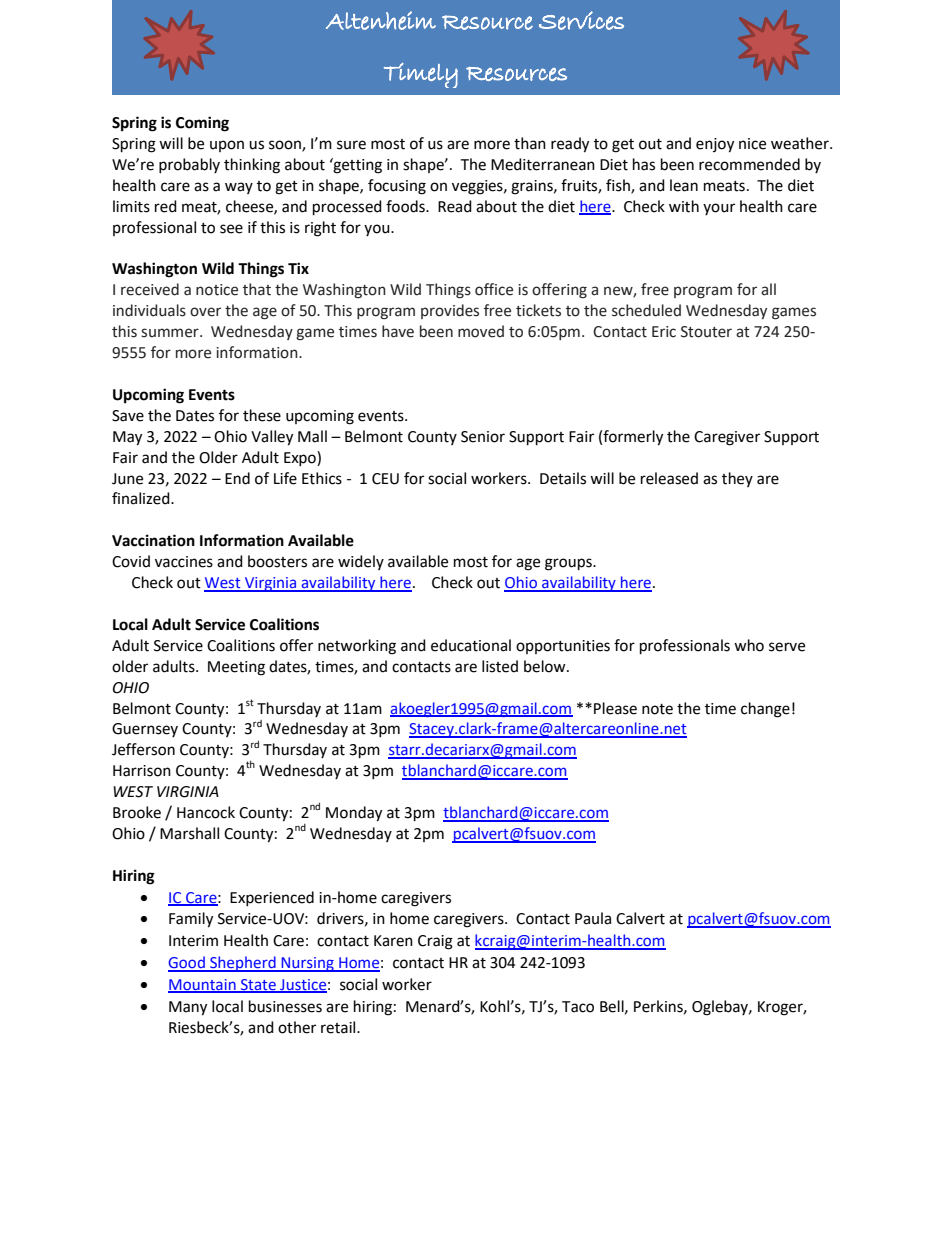  Describe the element at coordinates (593, 918) in the screenshot. I see `Paula` at that location.
